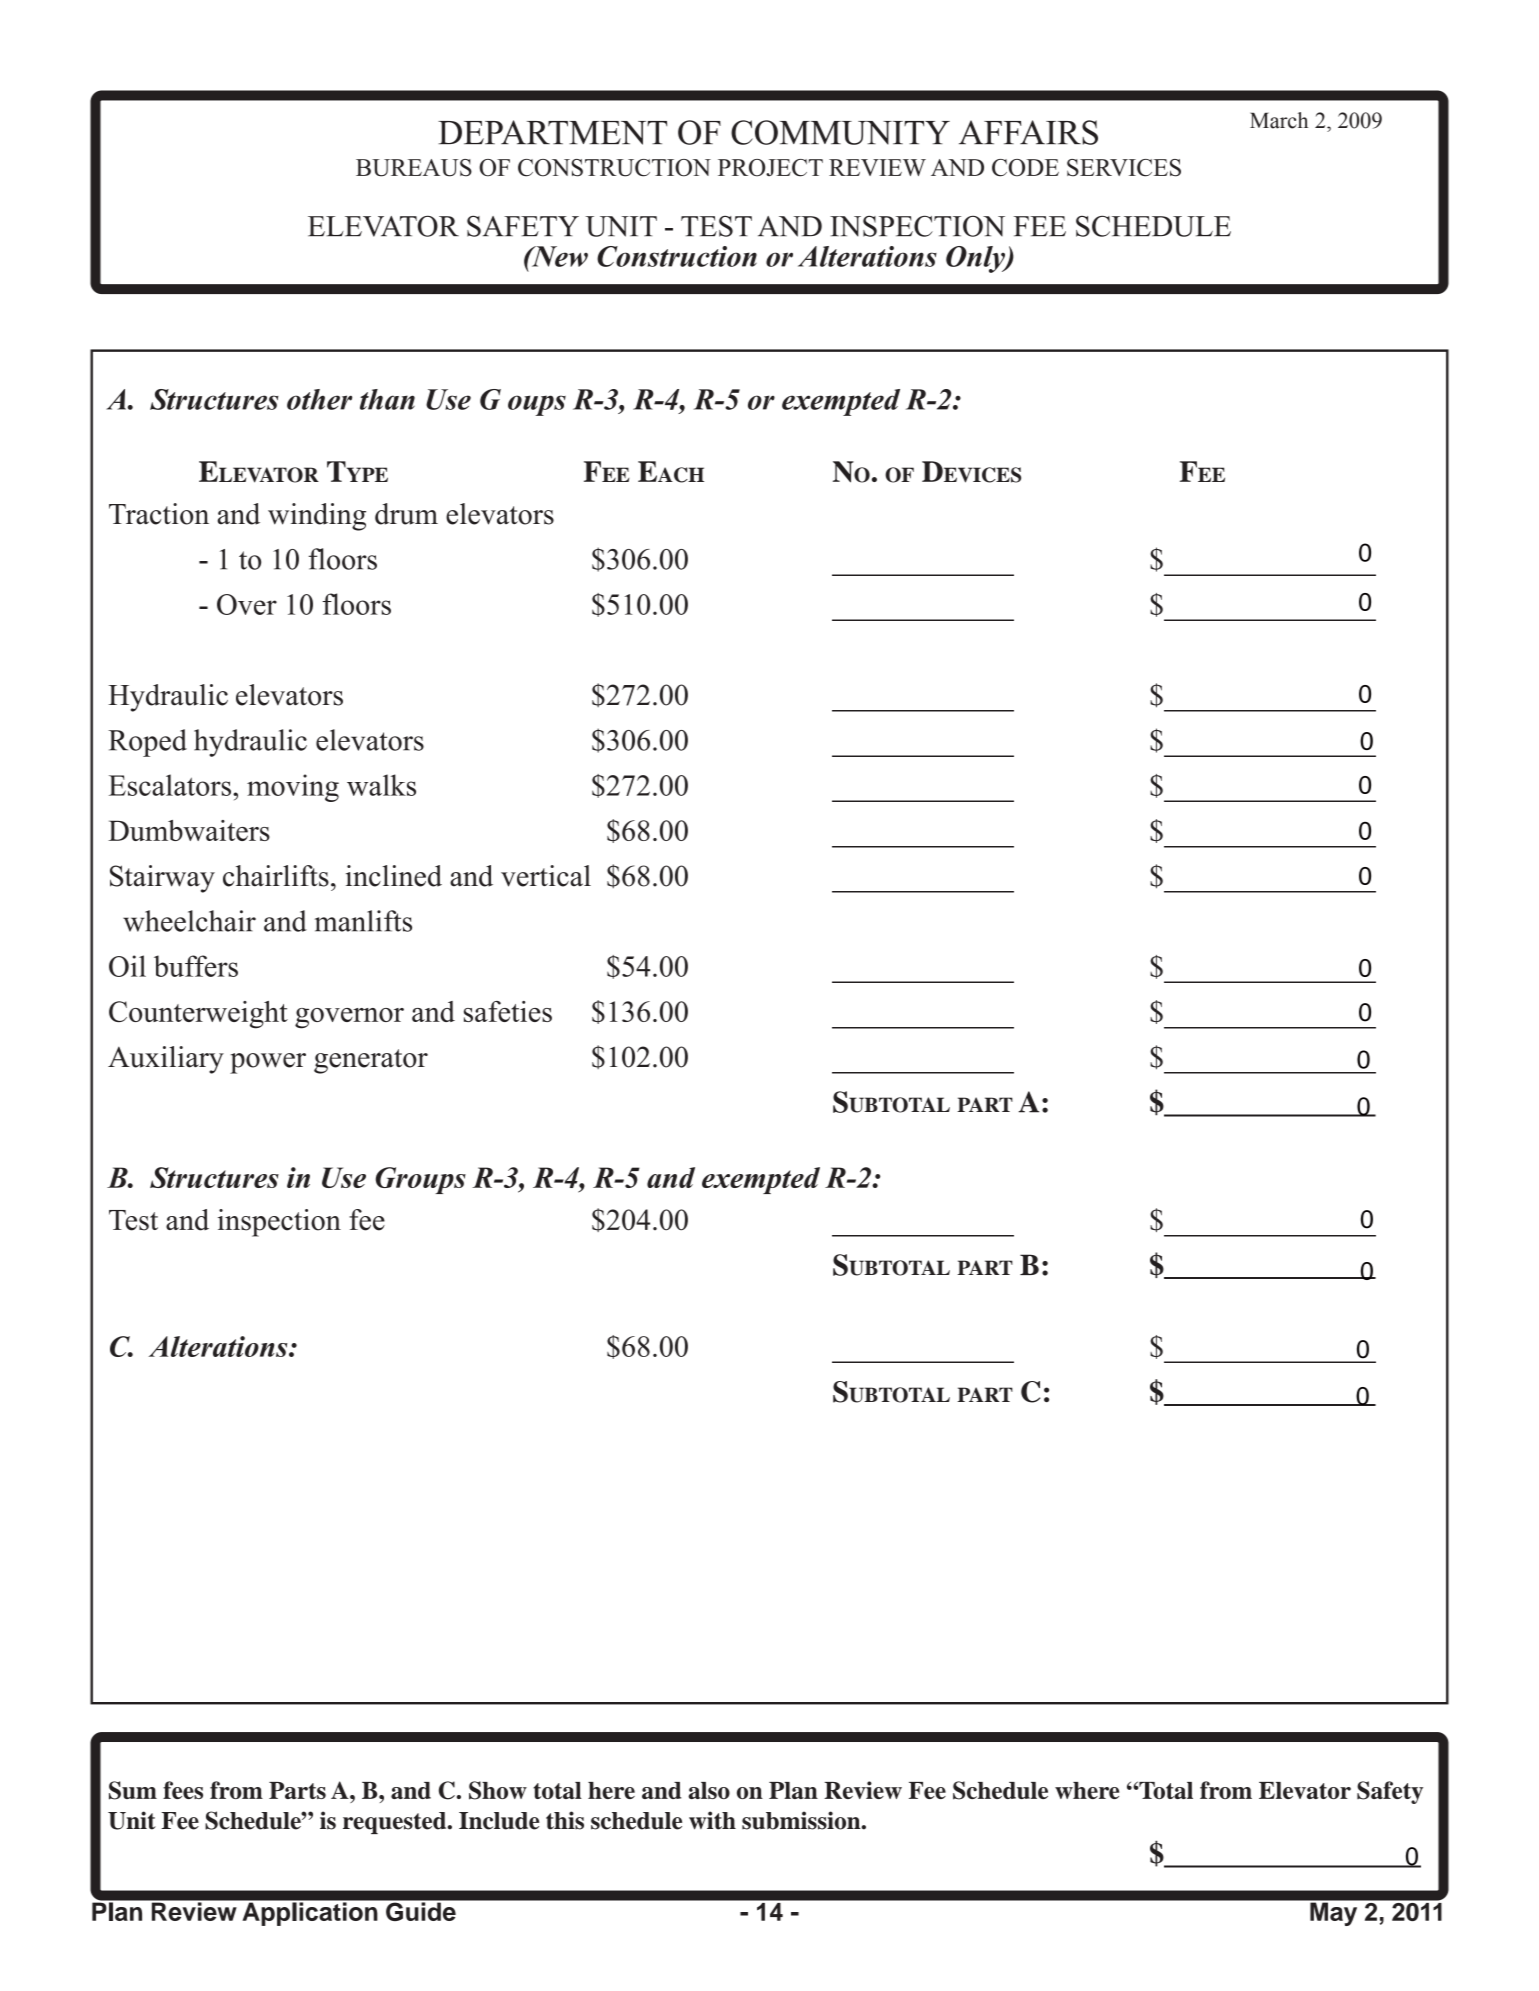 Image resolution: width=1539 pixels, height=1991 pixels. I want to click on safeties, so click(508, 1011).
